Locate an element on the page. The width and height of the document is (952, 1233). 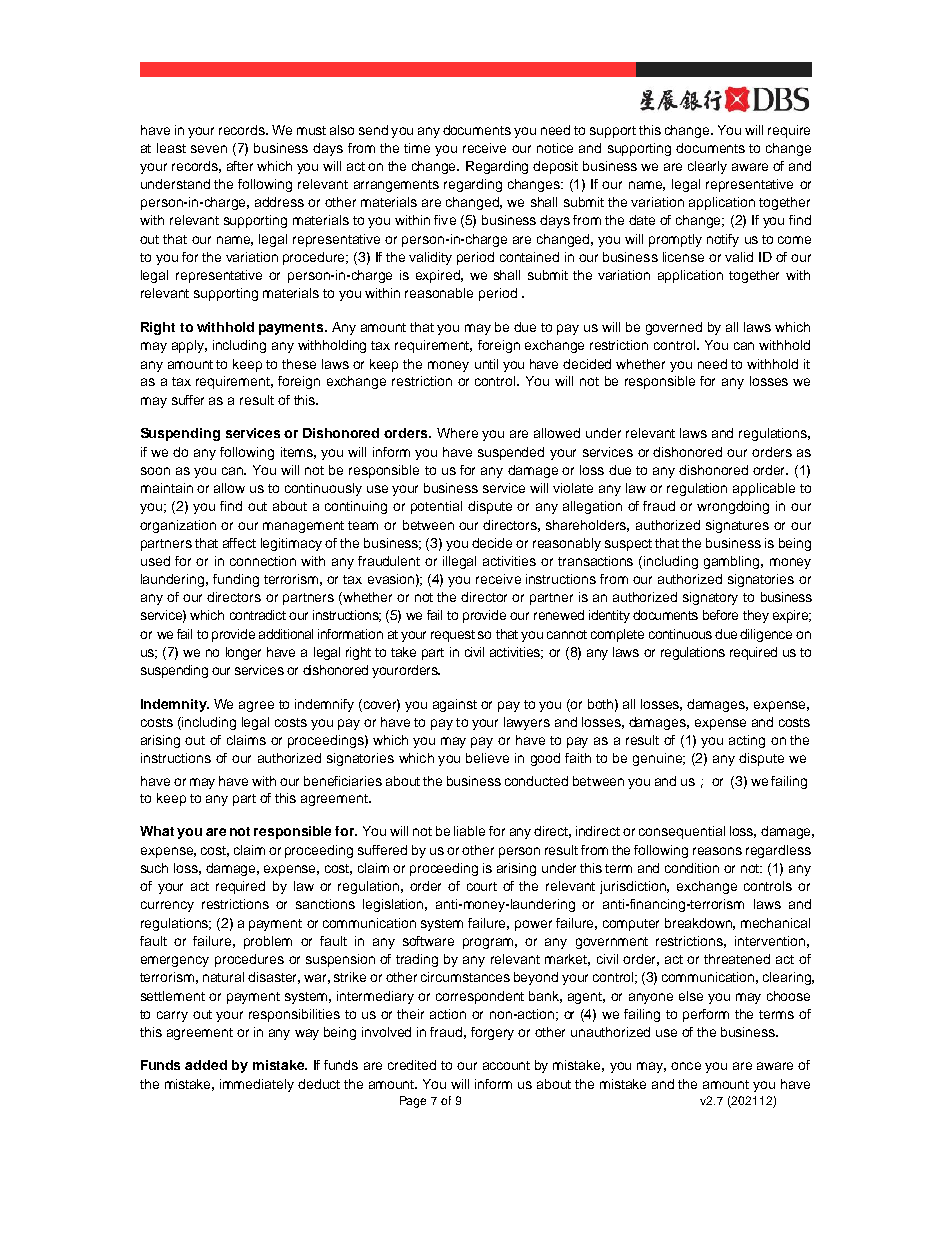
request is located at coordinates (453, 636).
